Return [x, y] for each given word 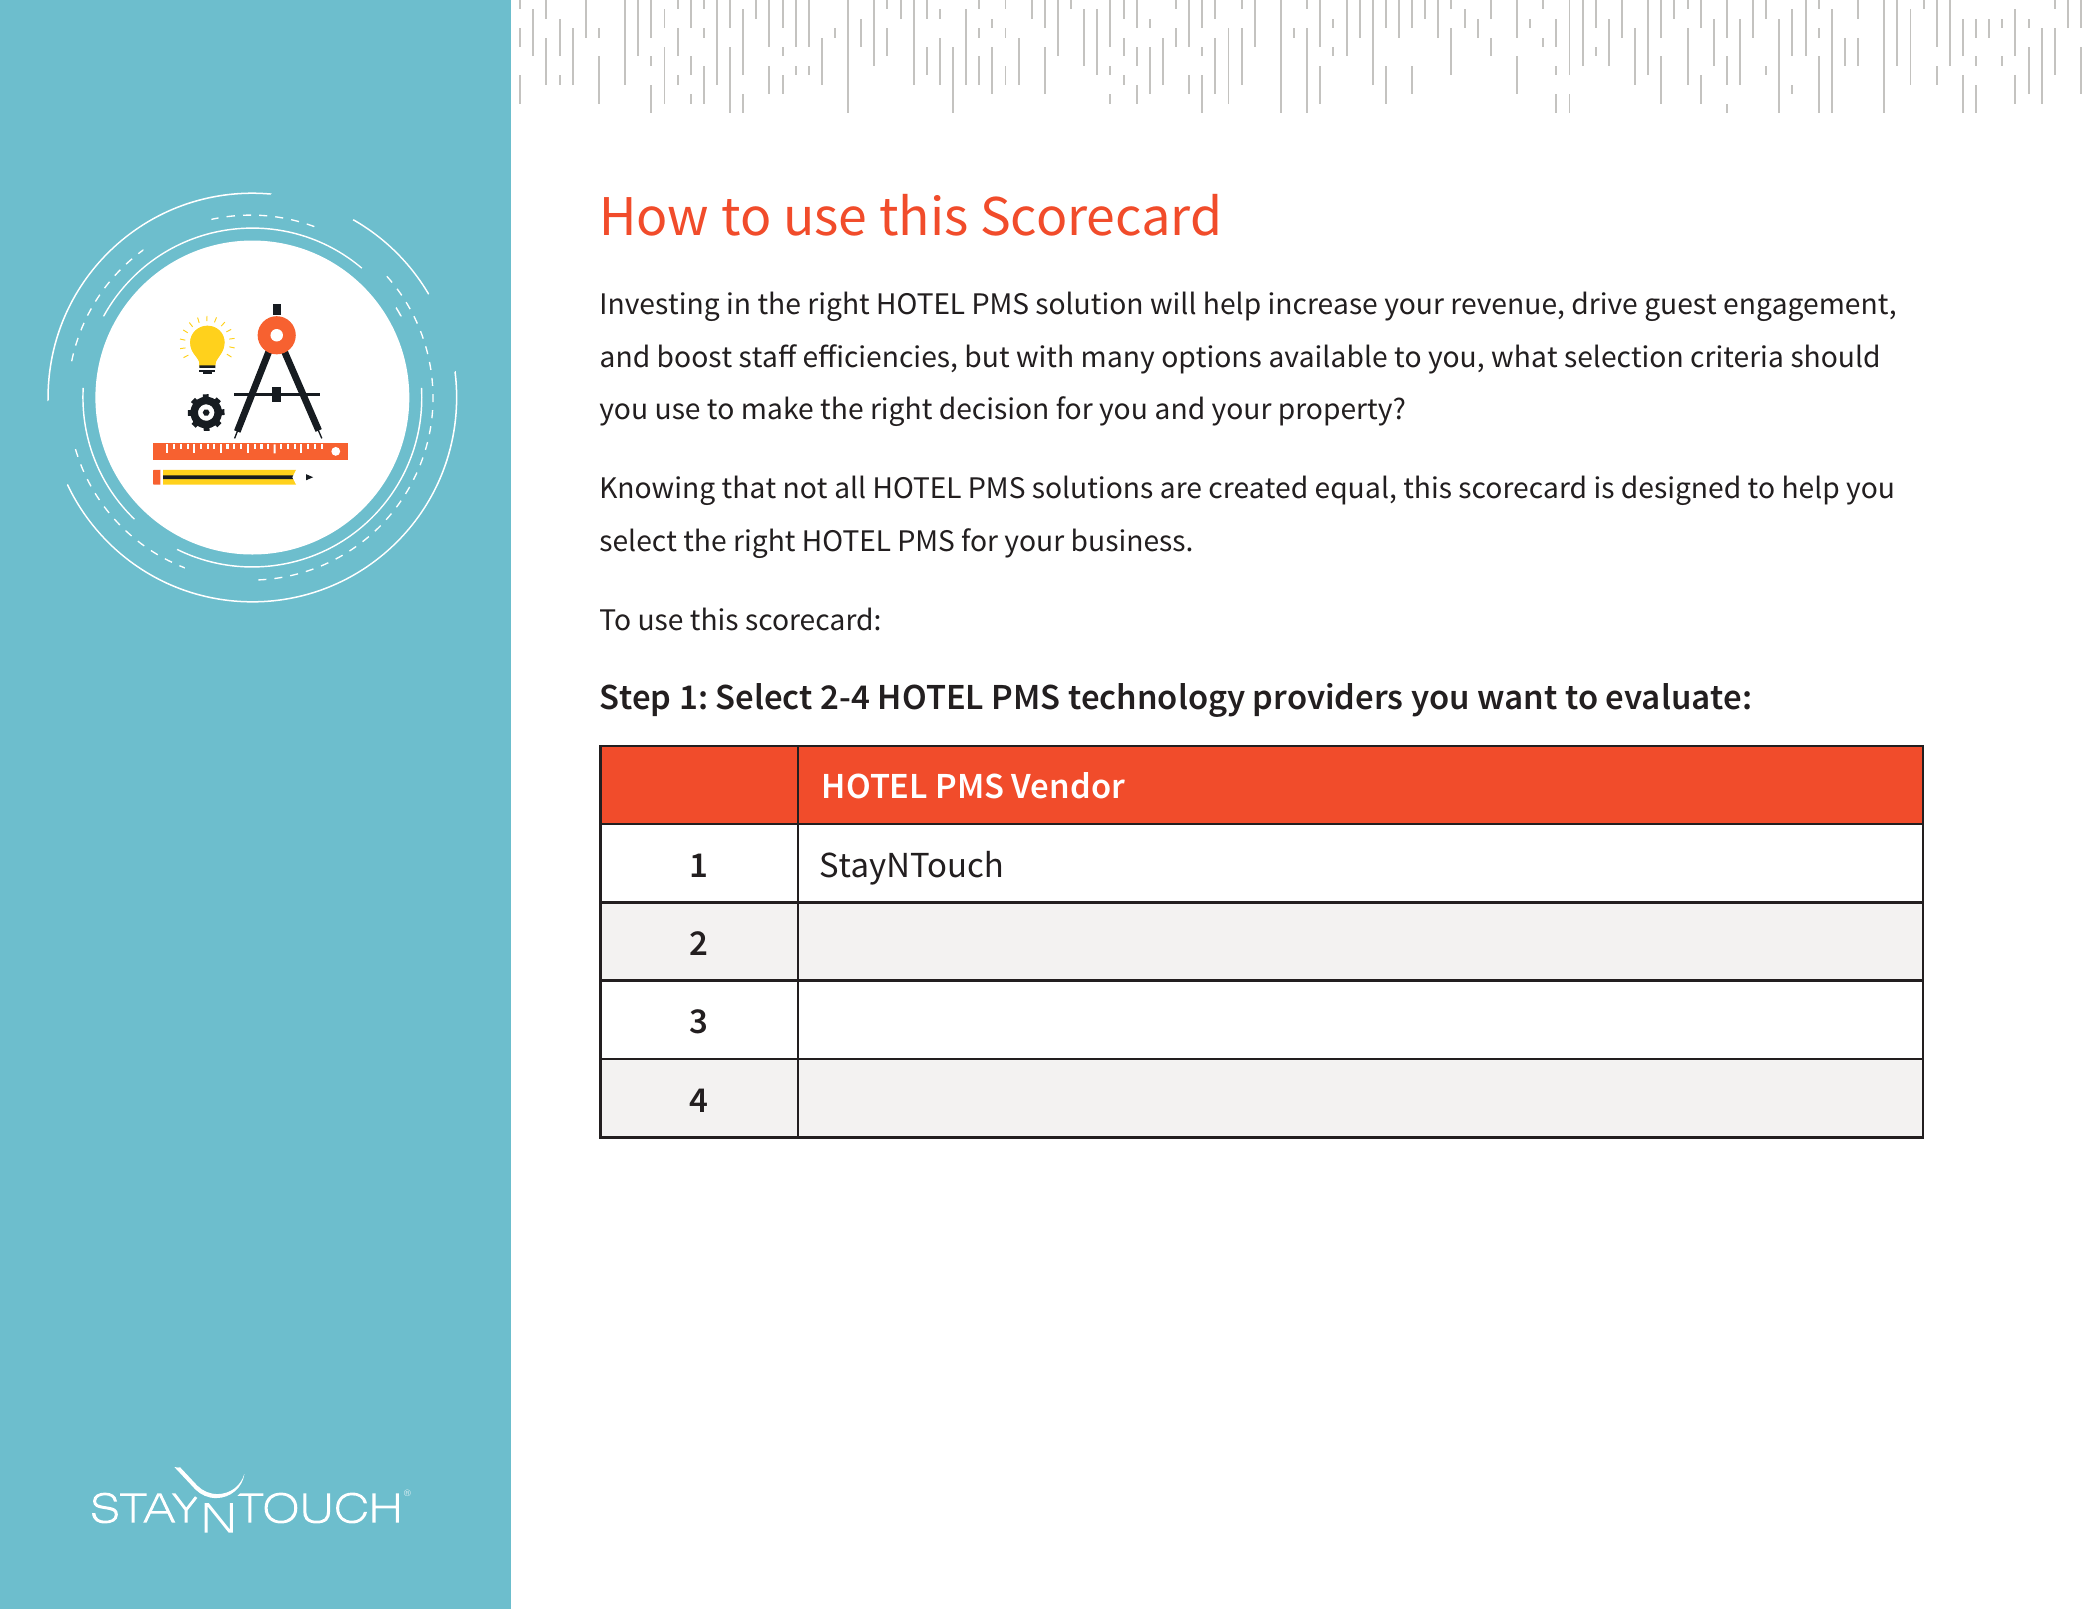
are [1181, 490]
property [1337, 412]
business [1129, 540]
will [1173, 303]
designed [1680, 490]
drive [1604, 303]
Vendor [1068, 785]
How [655, 216]
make [778, 408]
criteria [1736, 356]
